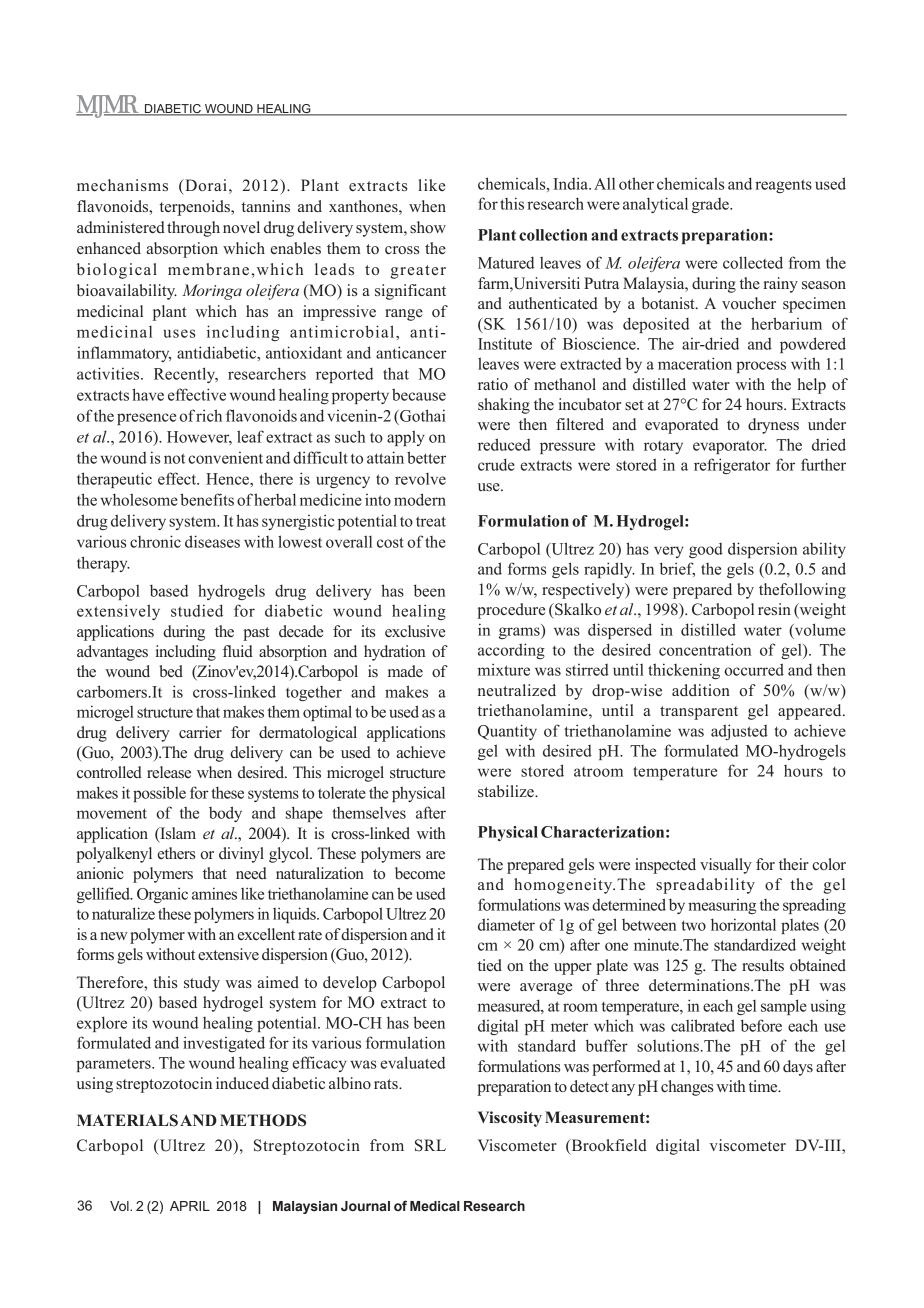 The height and width of the screenshot is (1308, 924). I want to click on diseases, so click(212, 541).
